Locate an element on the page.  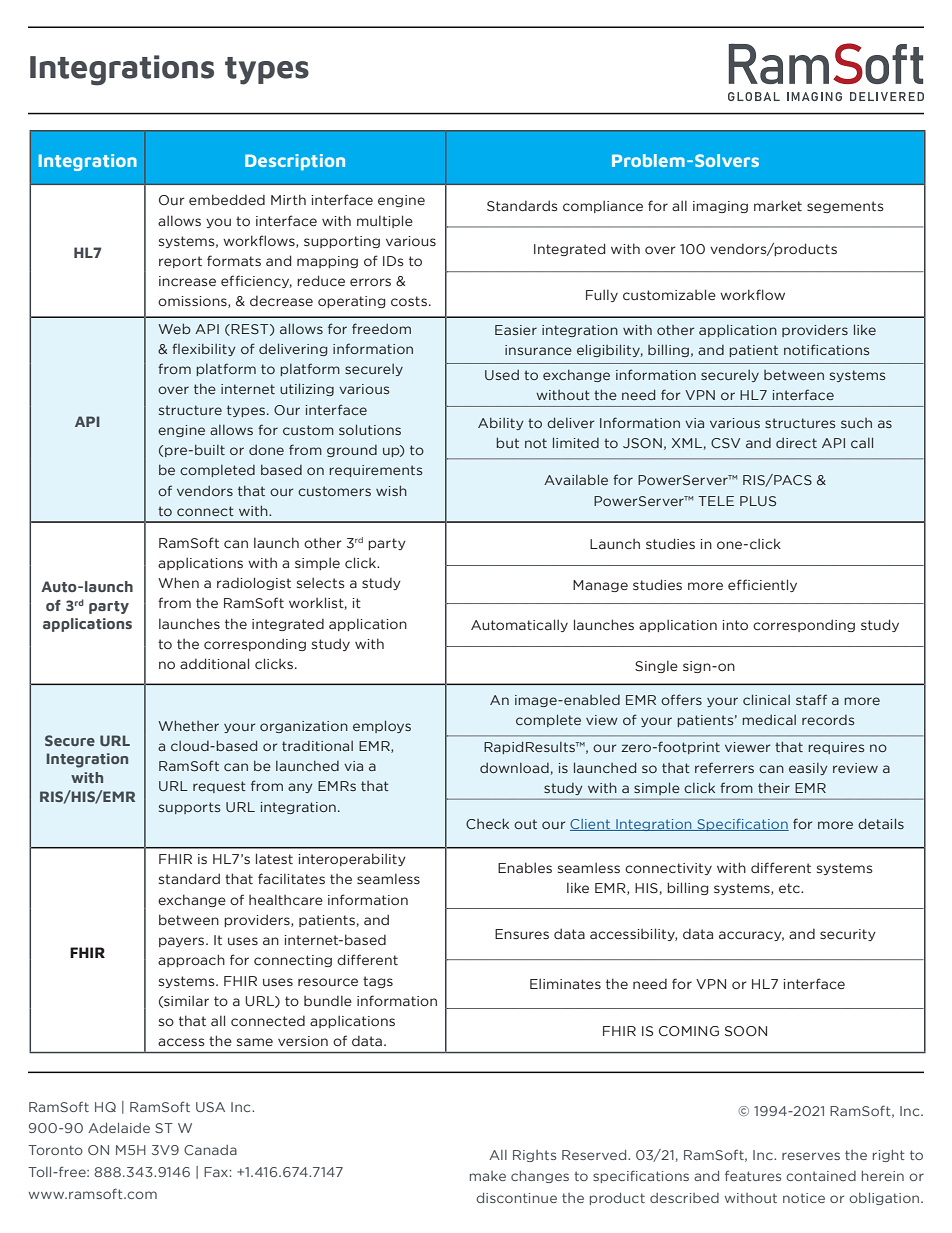
embedded is located at coordinates (227, 200).
